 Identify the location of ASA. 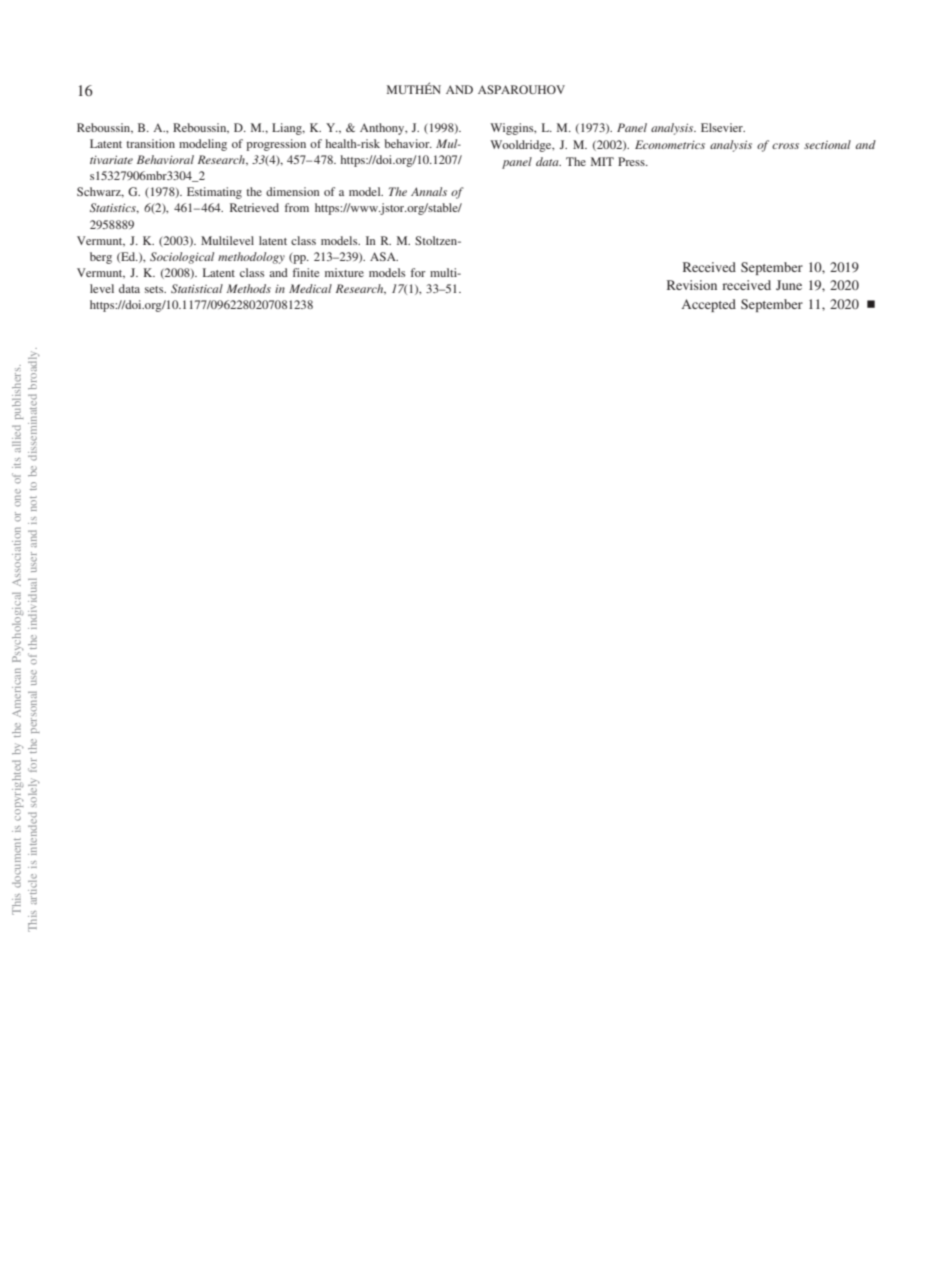
(384, 256).
